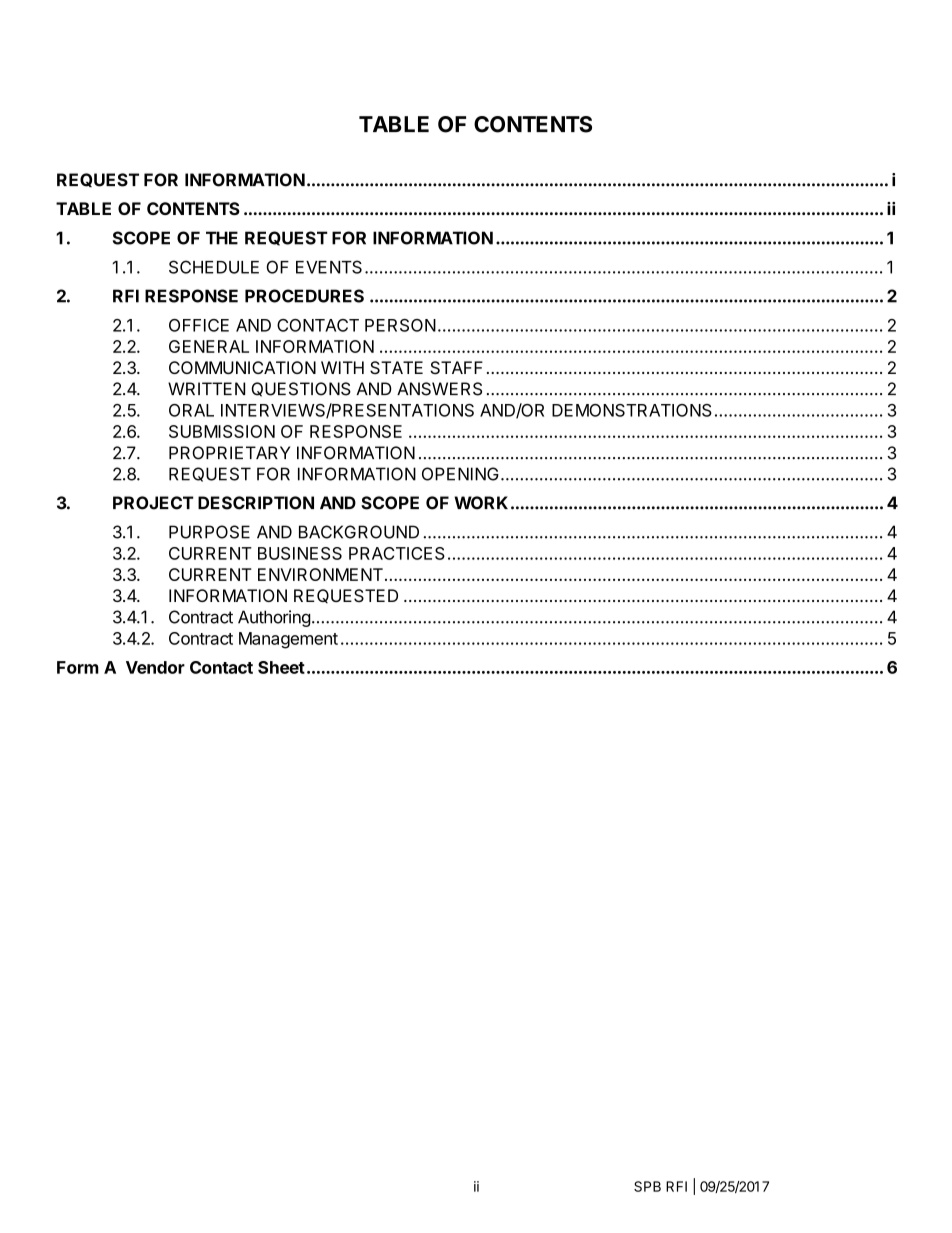 This document has height=1233, width=952. What do you see at coordinates (274, 618) in the document?
I see `Authoring` at bounding box center [274, 618].
